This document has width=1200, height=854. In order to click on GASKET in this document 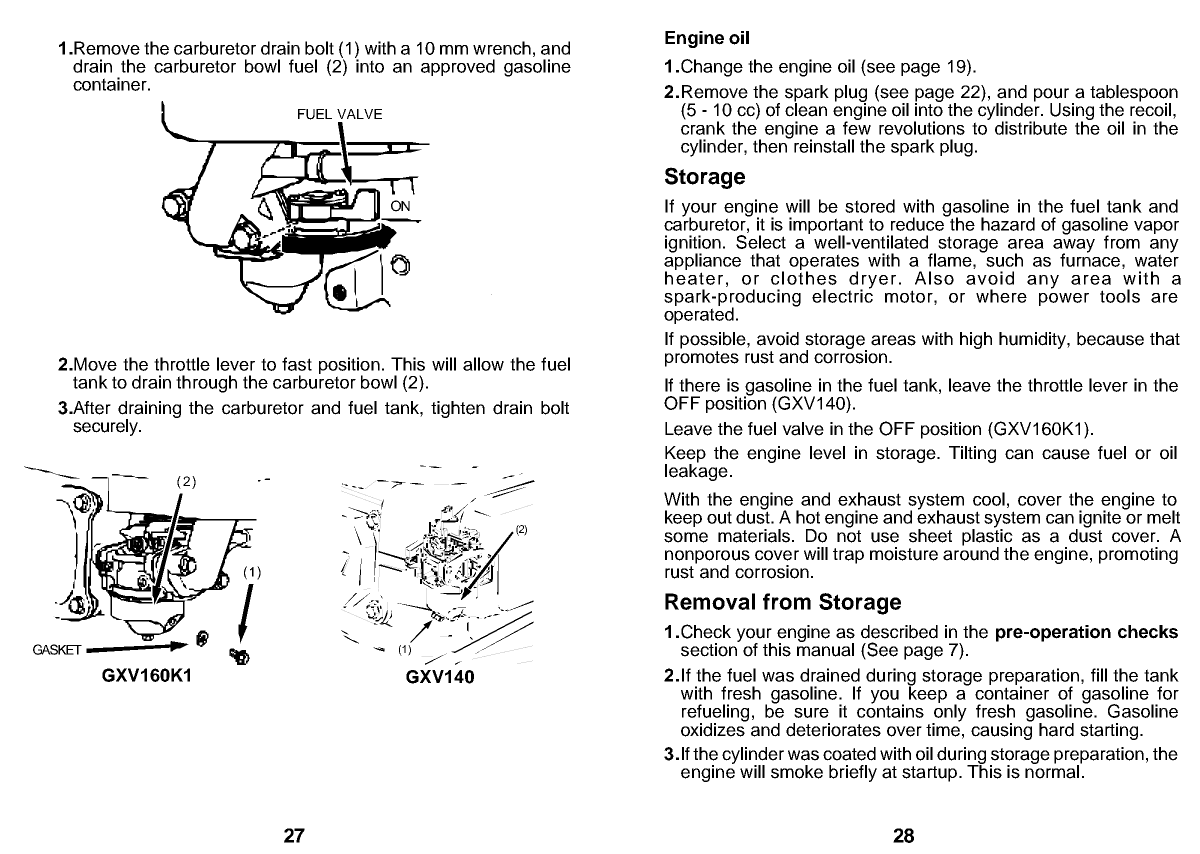, I will do `click(57, 649)`.
